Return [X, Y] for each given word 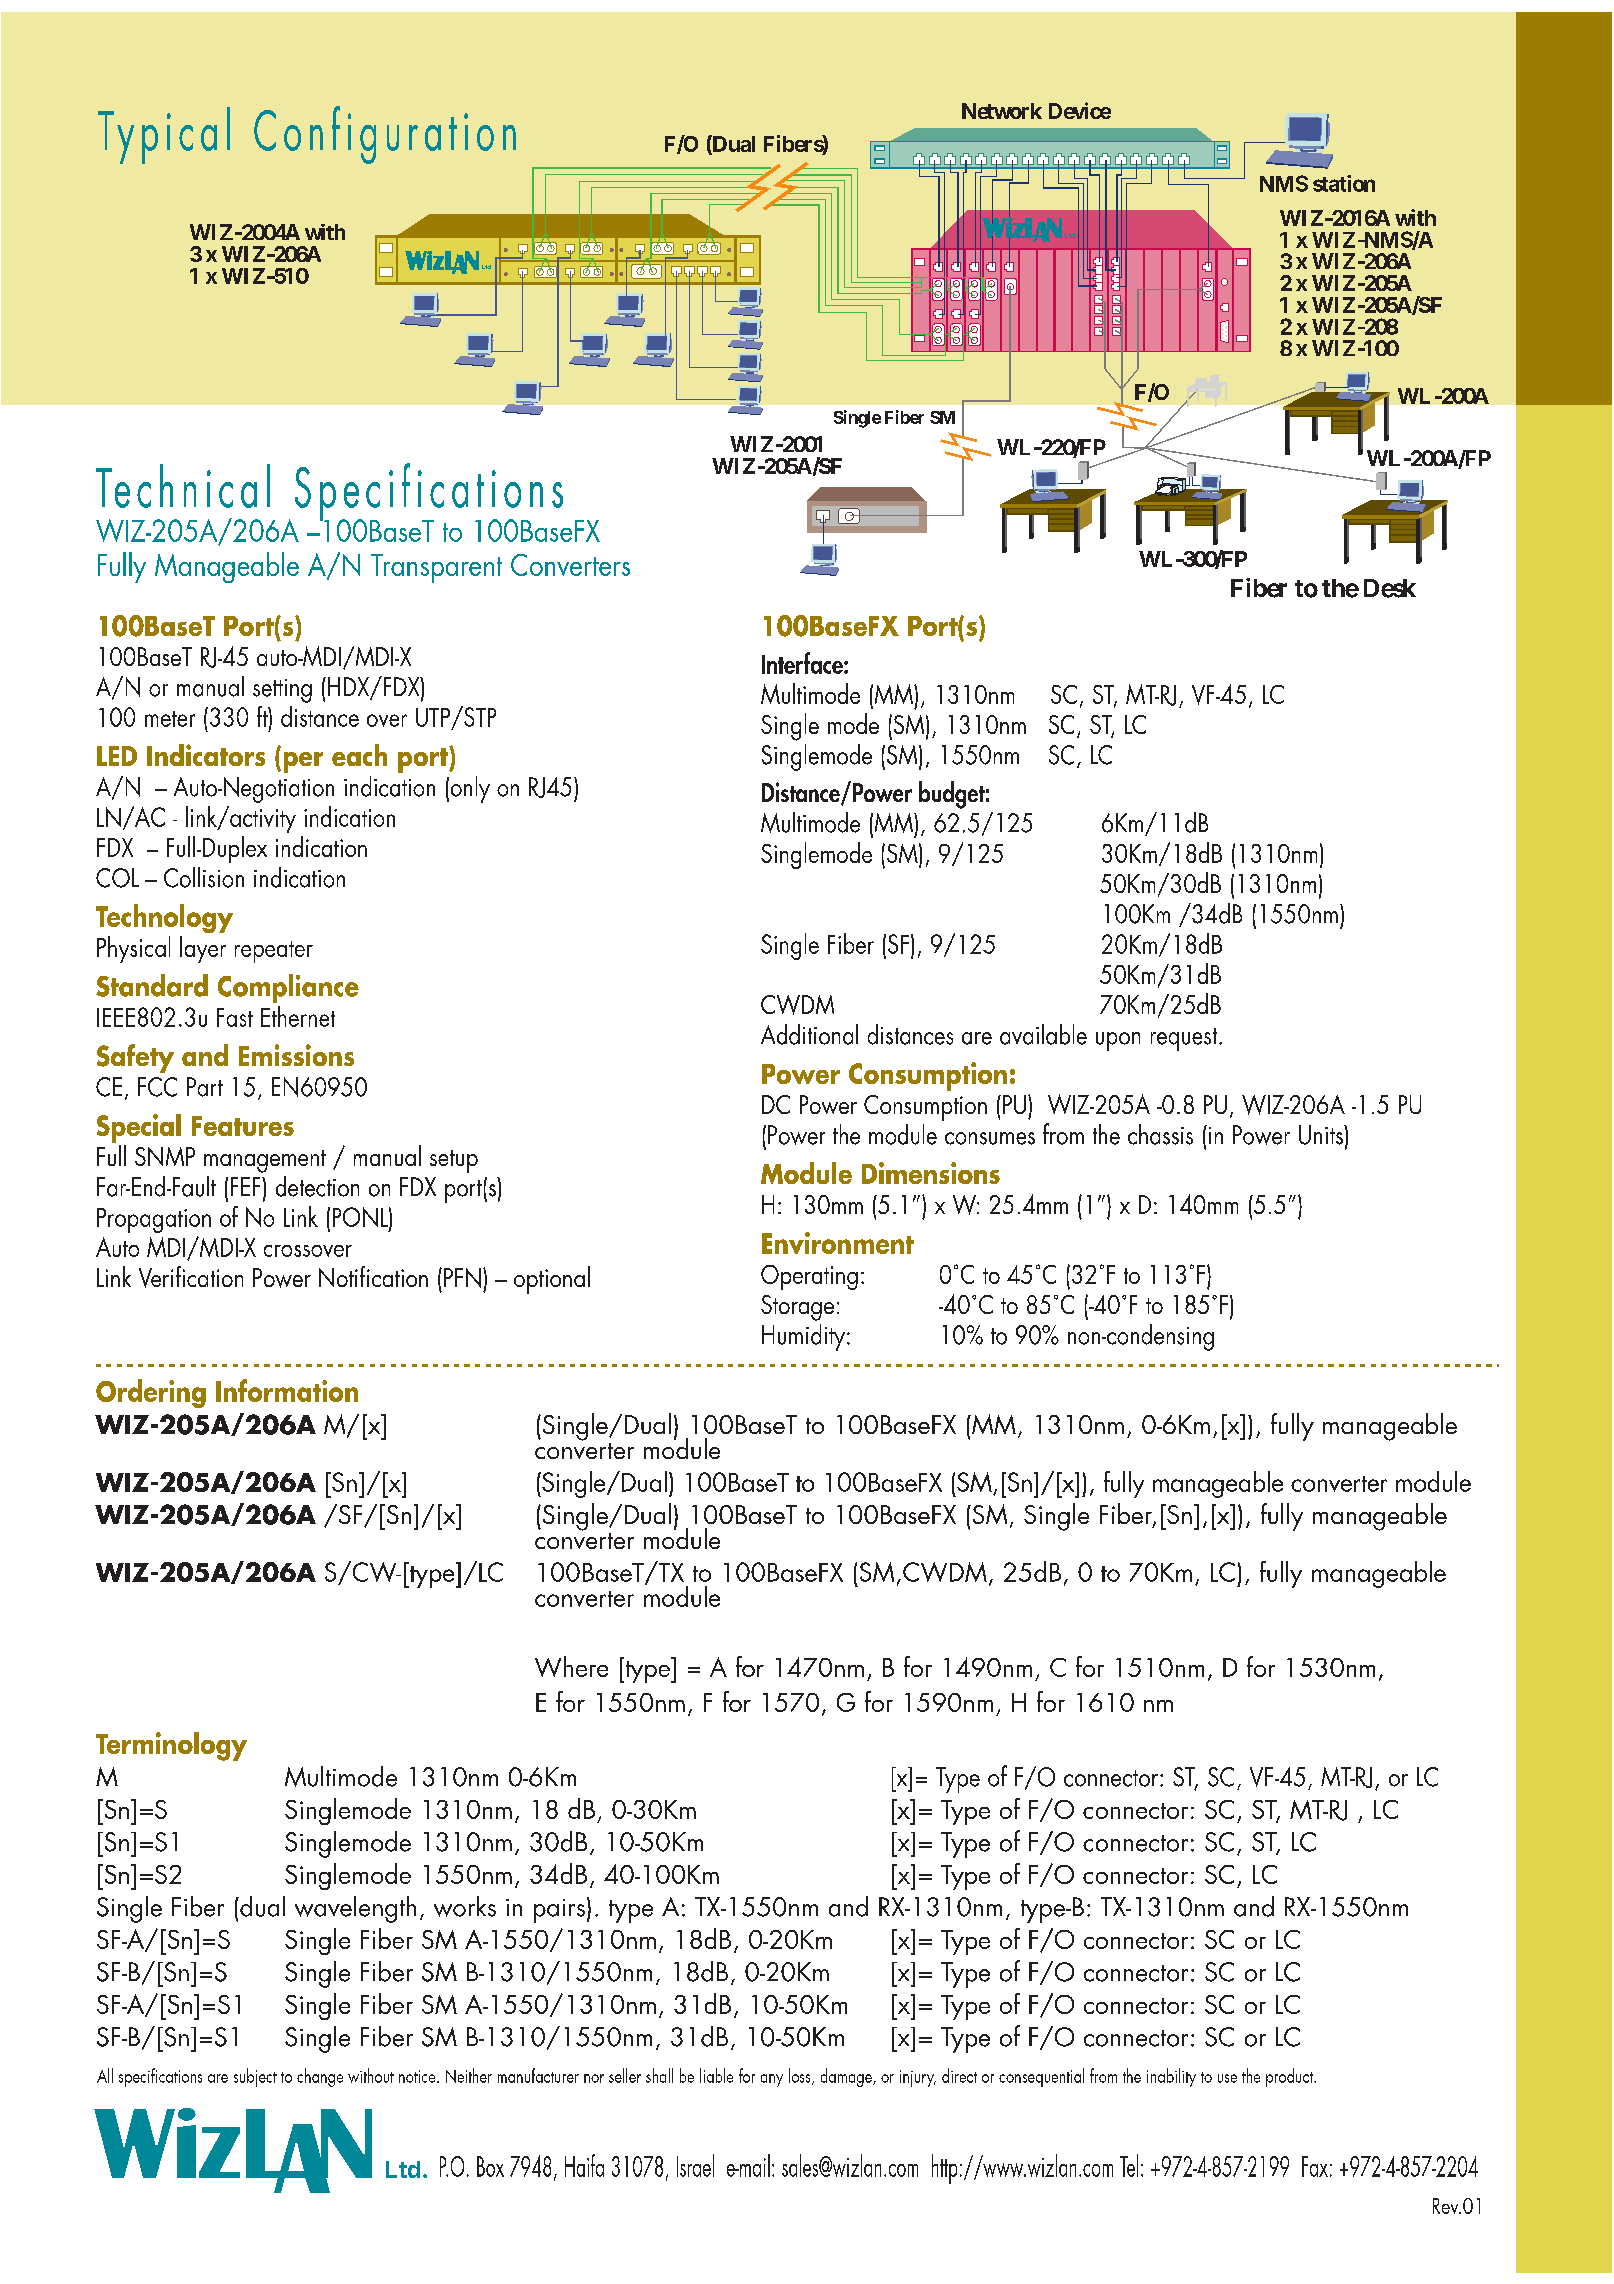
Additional [809, 1034]
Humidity [803, 1337]
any [772, 2080]
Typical [164, 135]
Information [287, 1390]
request [1185, 1039]
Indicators [206, 755]
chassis [1160, 1134]
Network [1002, 111]
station [1344, 183]
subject [255, 2077]
